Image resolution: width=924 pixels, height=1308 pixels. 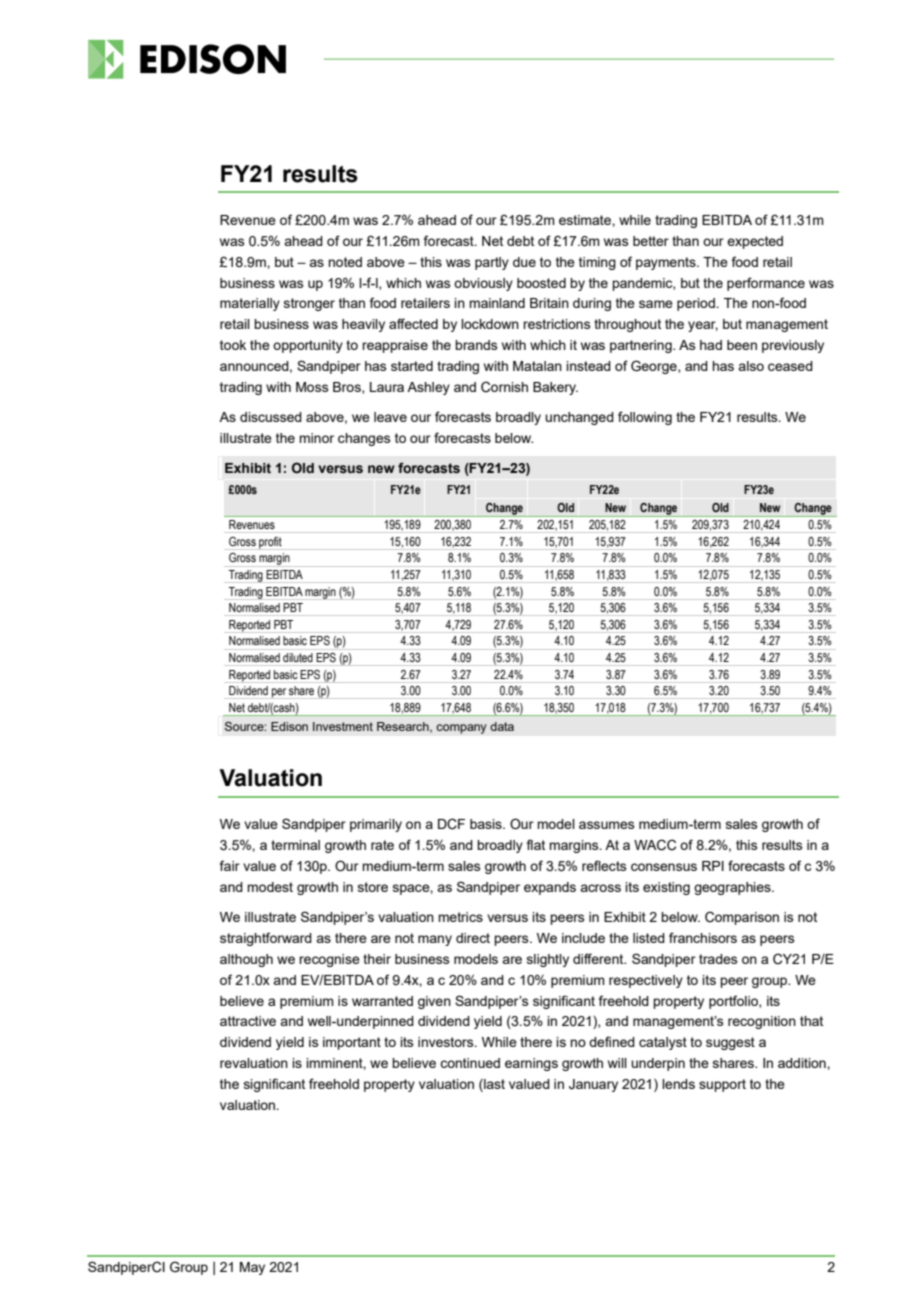 I want to click on May, so click(x=252, y=1268).
